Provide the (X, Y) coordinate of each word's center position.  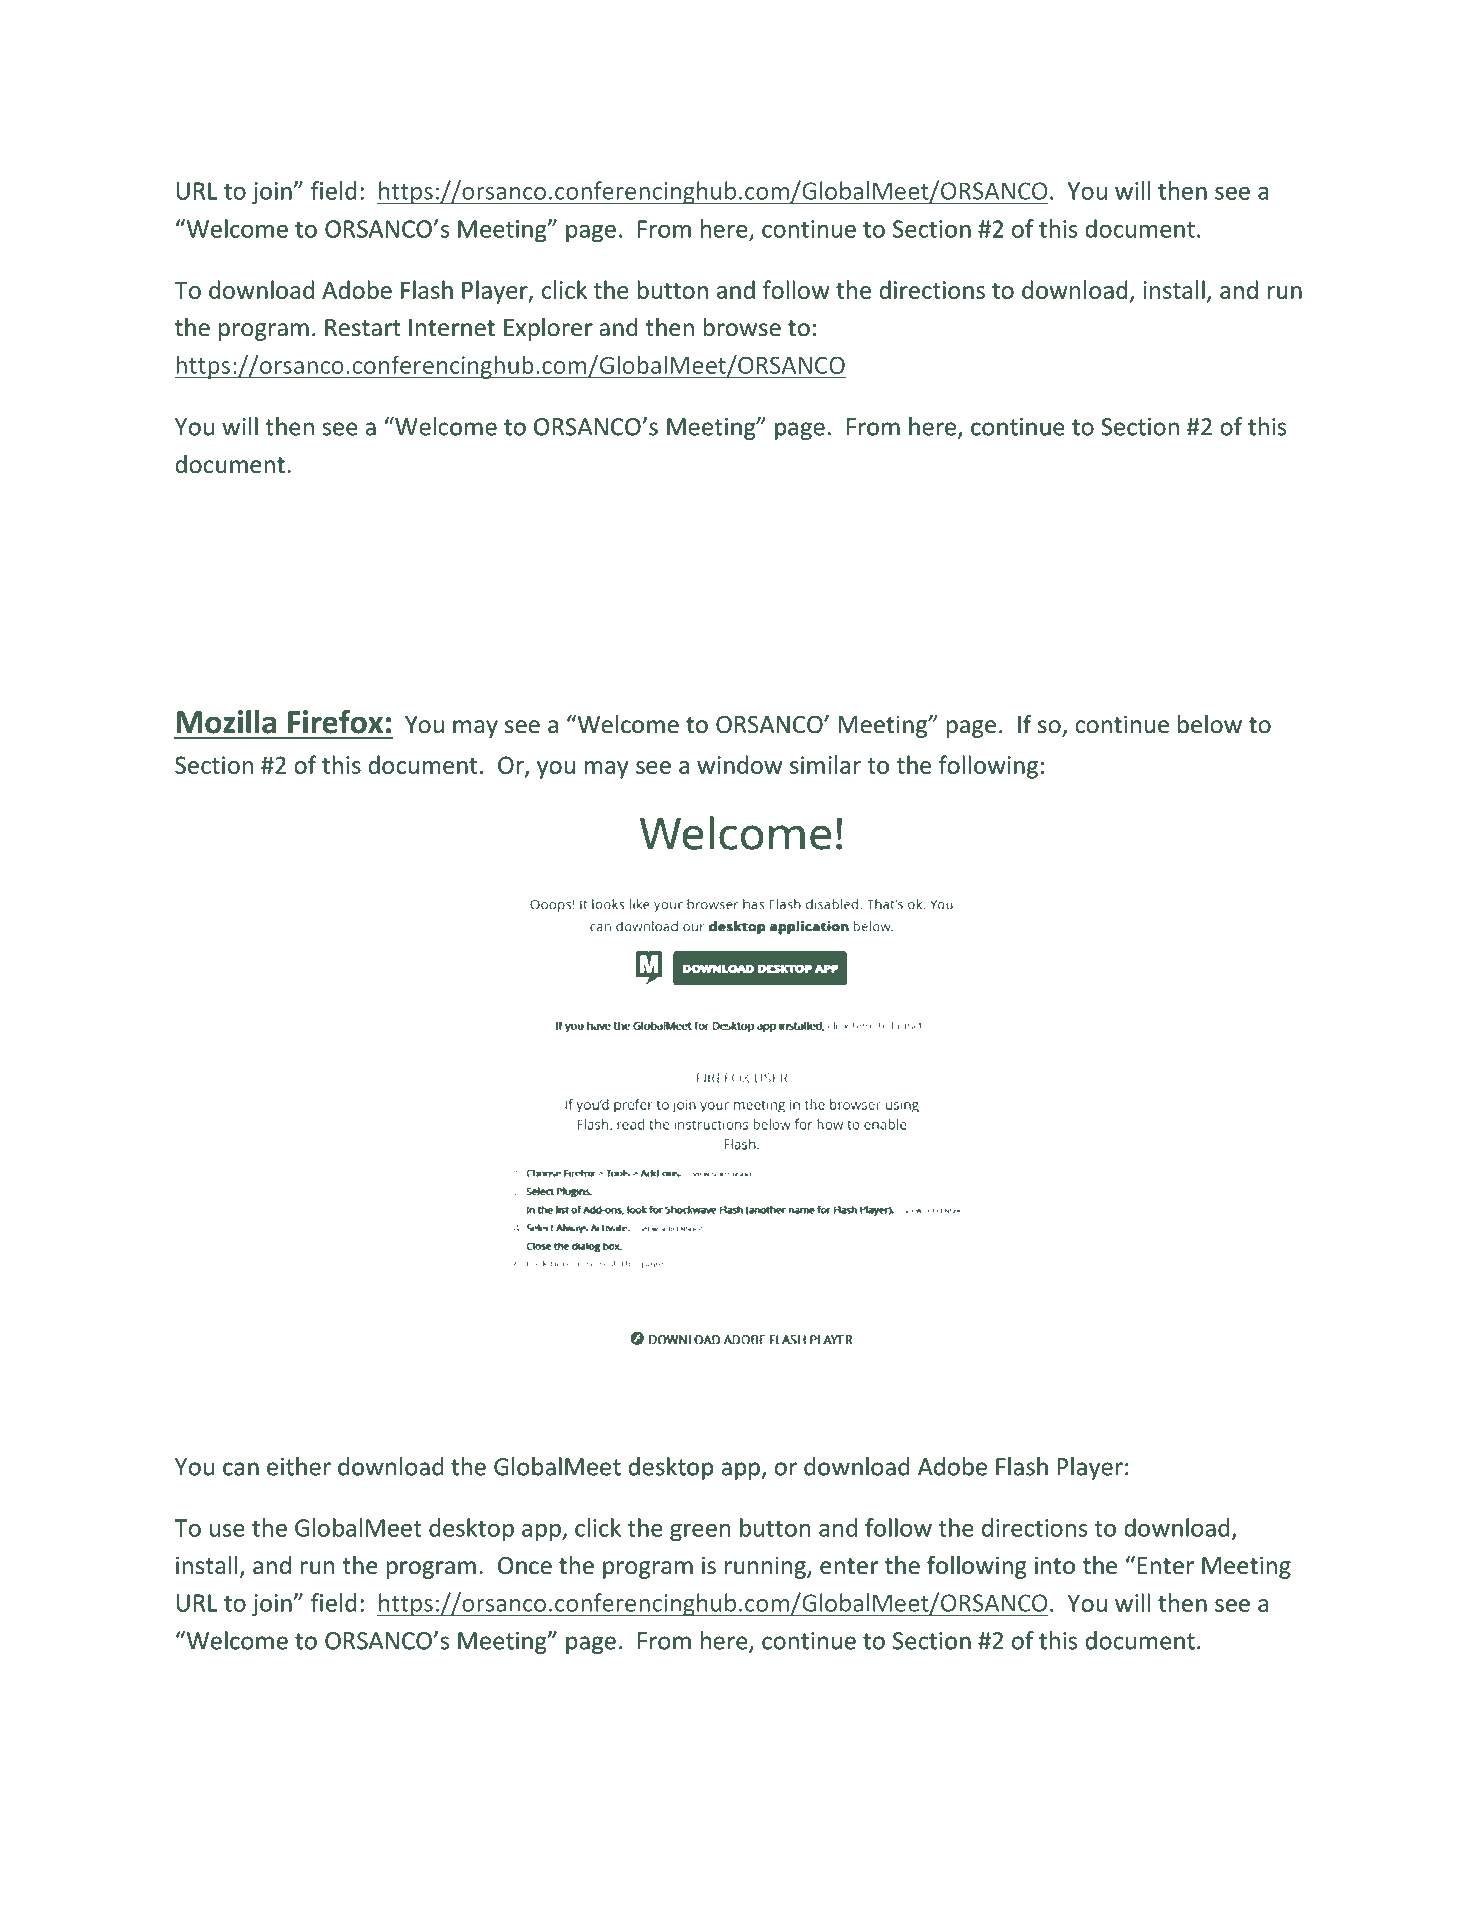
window (739, 764)
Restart (363, 328)
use (227, 1530)
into (1055, 1565)
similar (825, 764)
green (700, 1533)
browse (742, 327)
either (299, 1466)
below (1210, 724)
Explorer (548, 329)
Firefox (335, 722)
